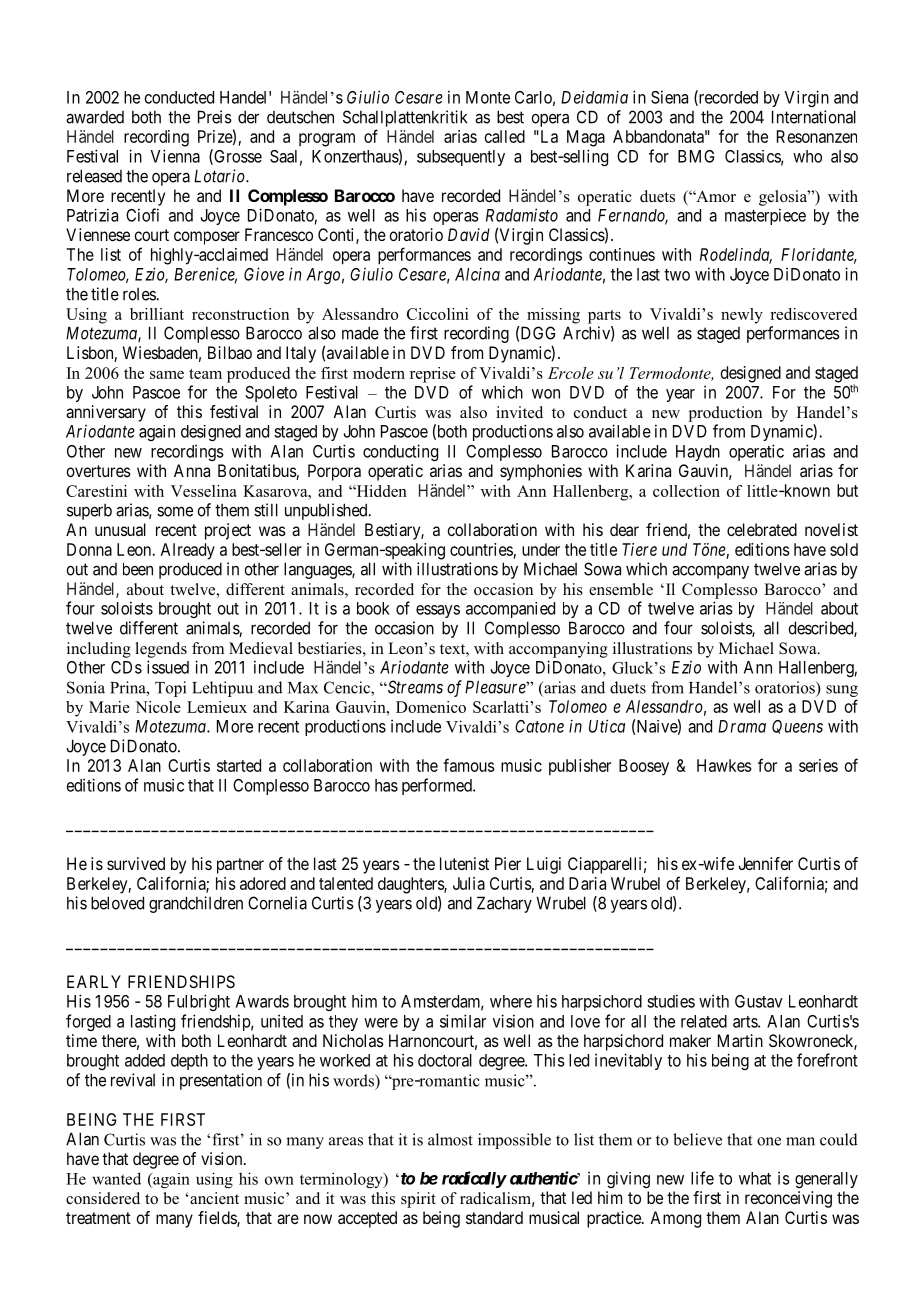 The width and height of the screenshot is (924, 1308). I want to click on EARLY, so click(94, 981).
